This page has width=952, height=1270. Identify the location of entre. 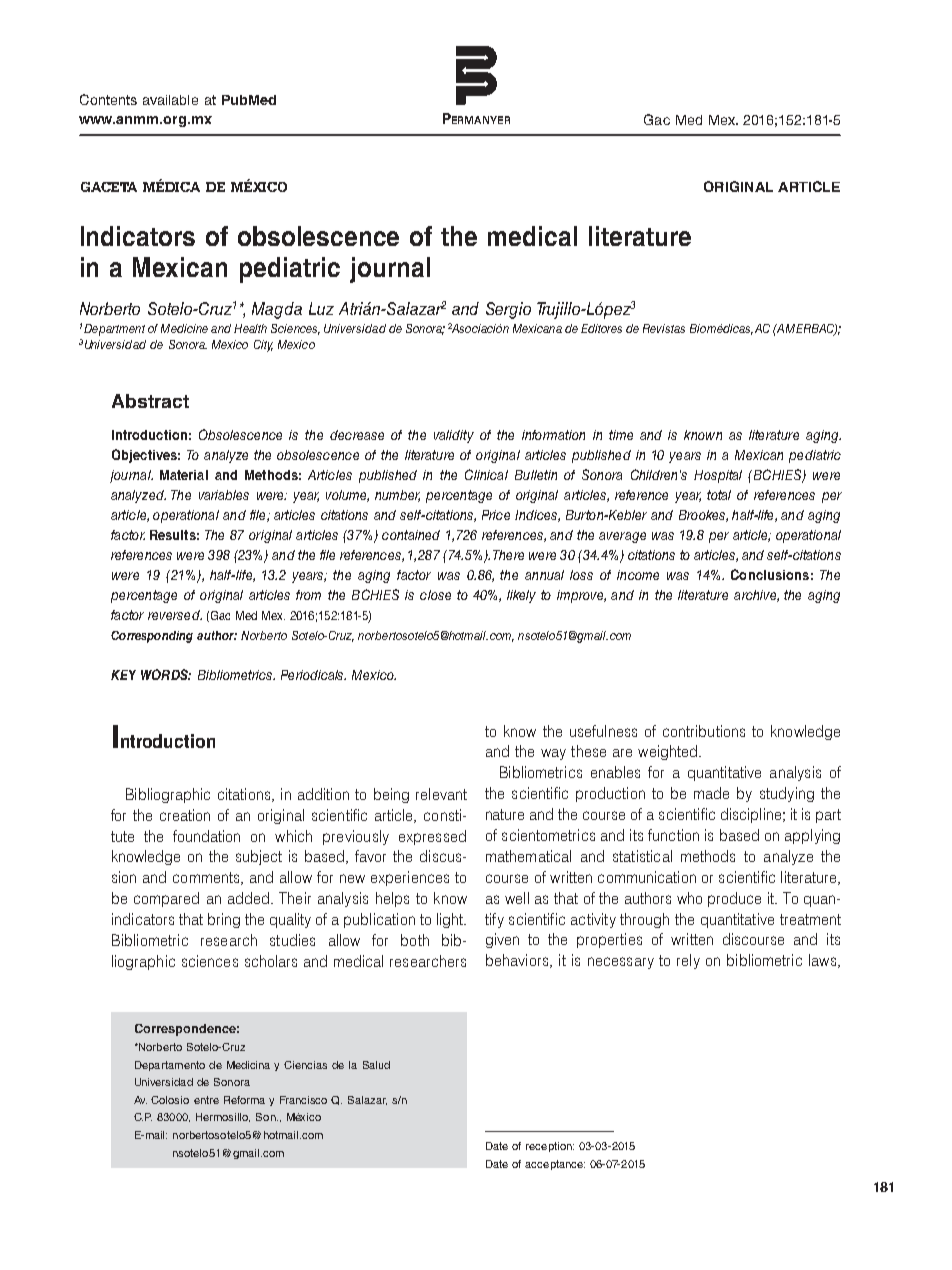
(206, 1100).
